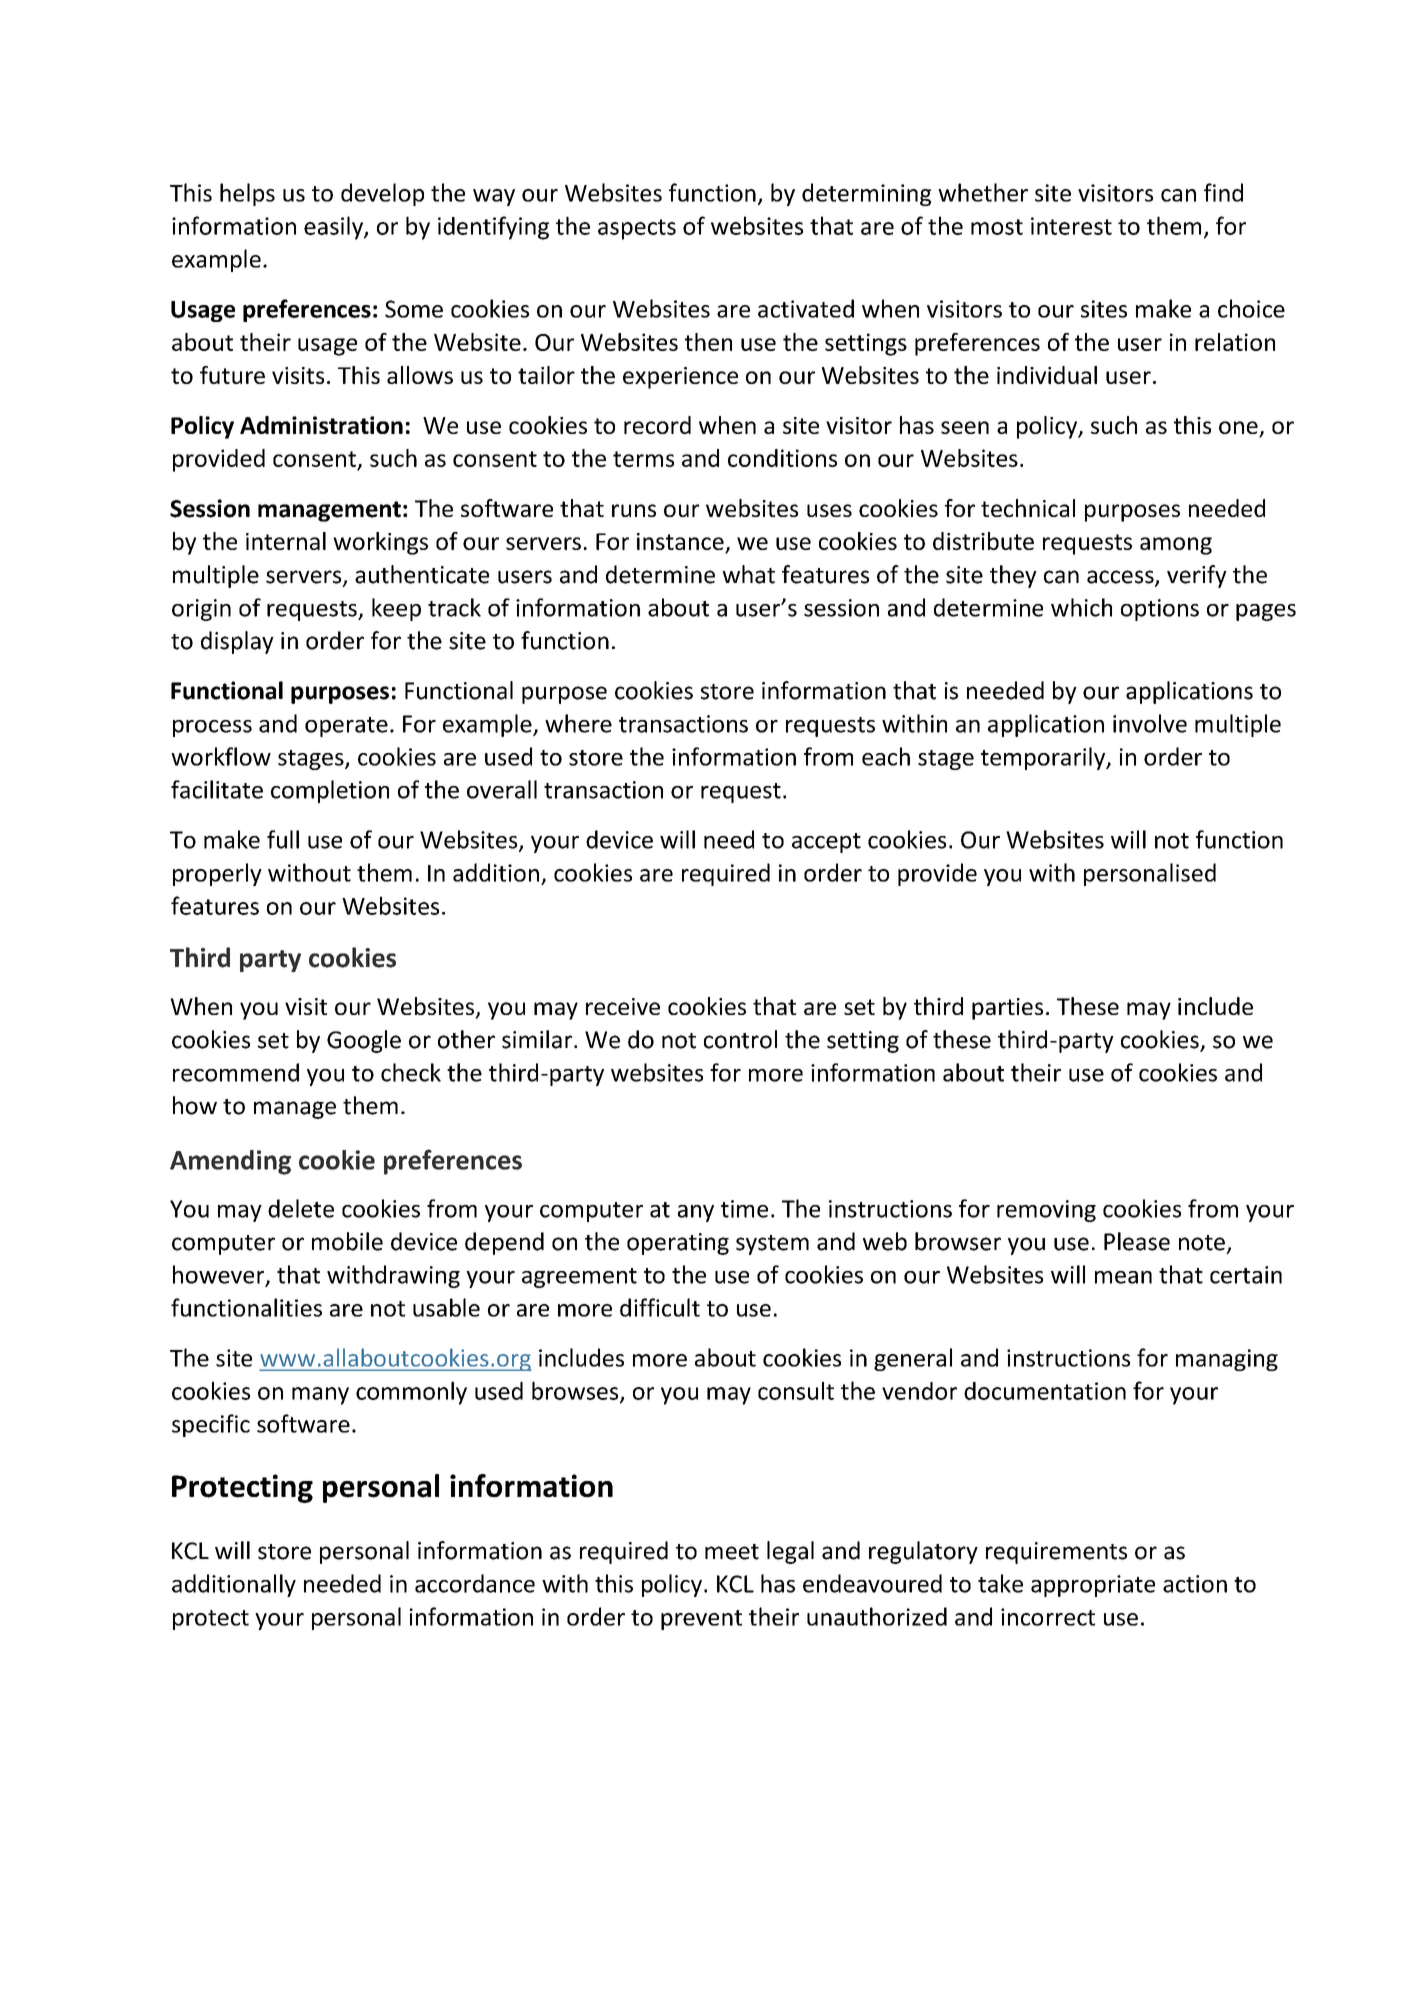 The height and width of the document is (2005, 1418). Describe the element at coordinates (681, 543) in the document. I see `instance` at that location.
